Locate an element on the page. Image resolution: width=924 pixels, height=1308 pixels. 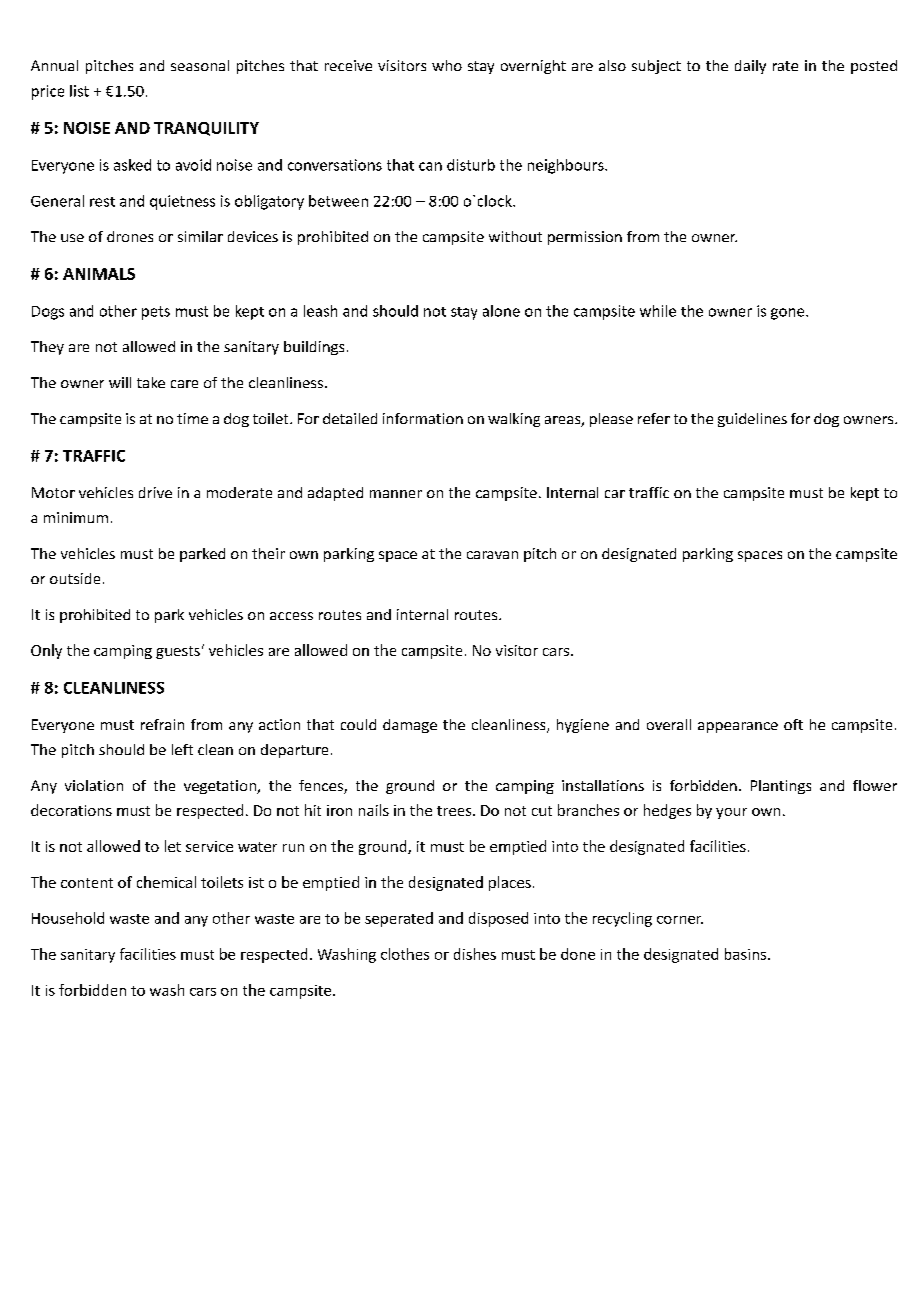
daily is located at coordinates (750, 67).
